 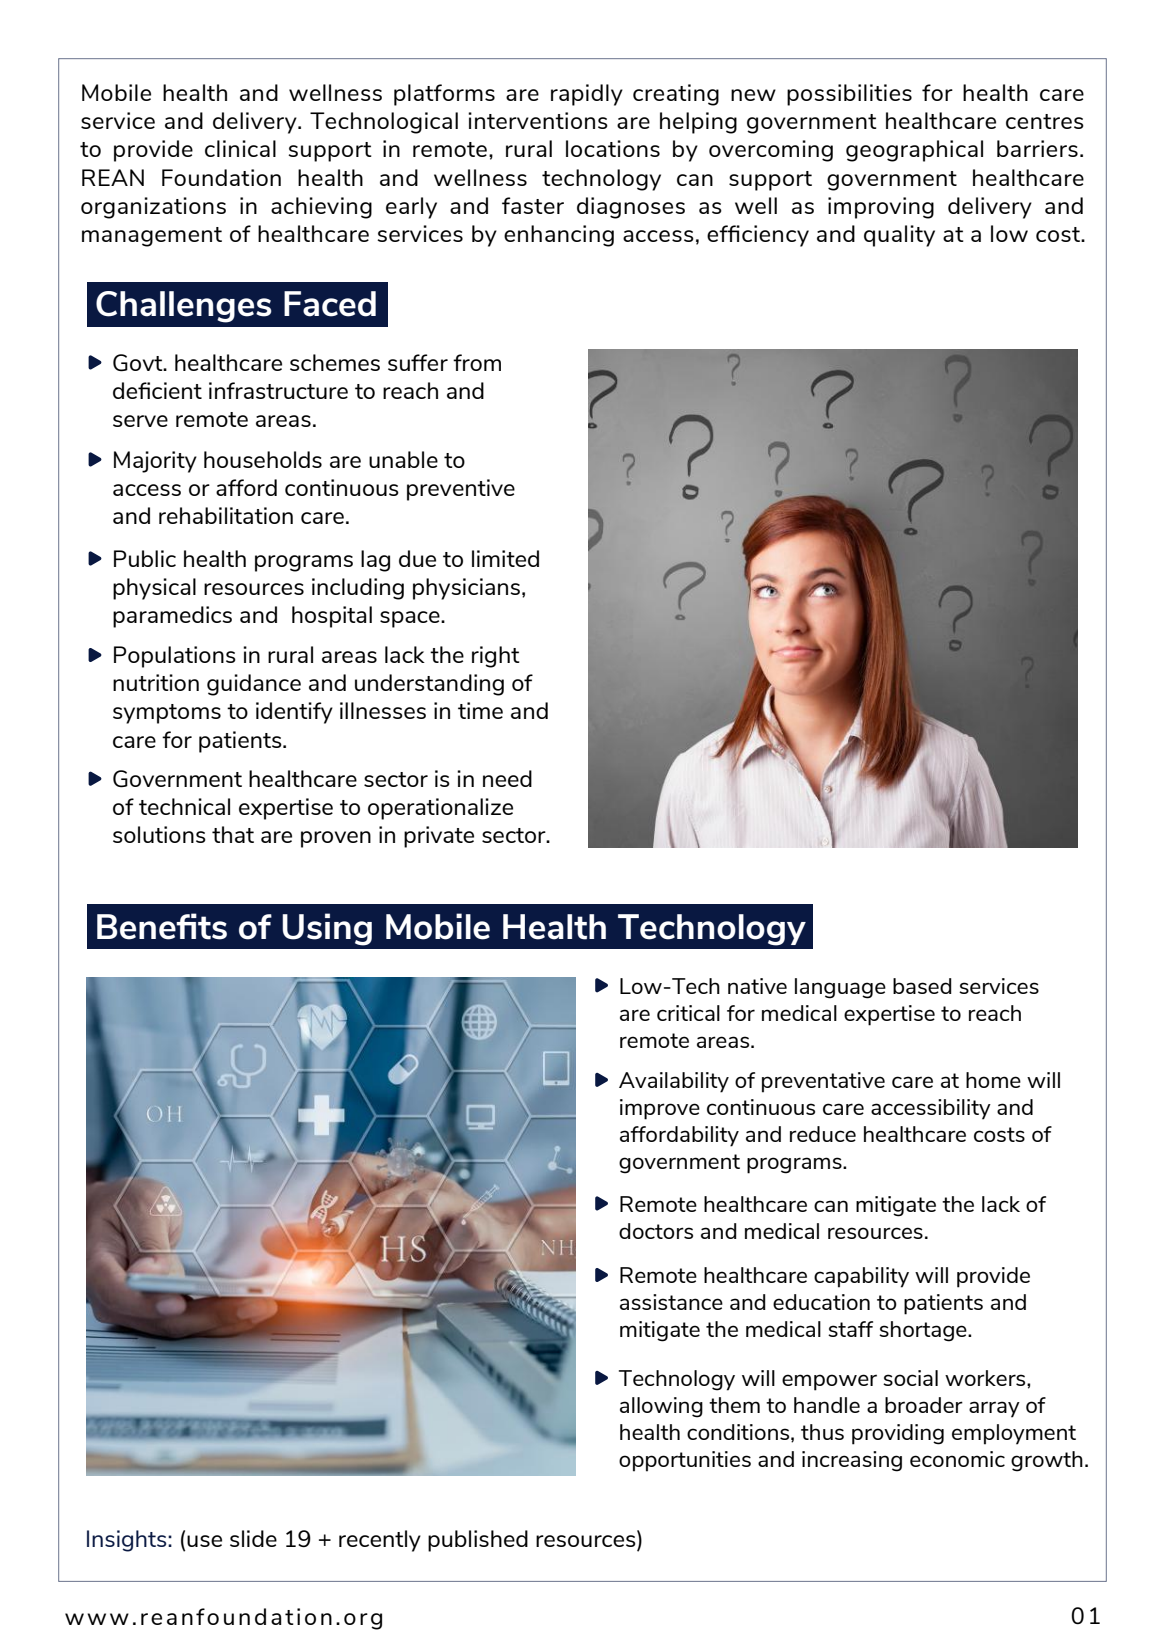 I want to click on need, so click(x=507, y=778).
